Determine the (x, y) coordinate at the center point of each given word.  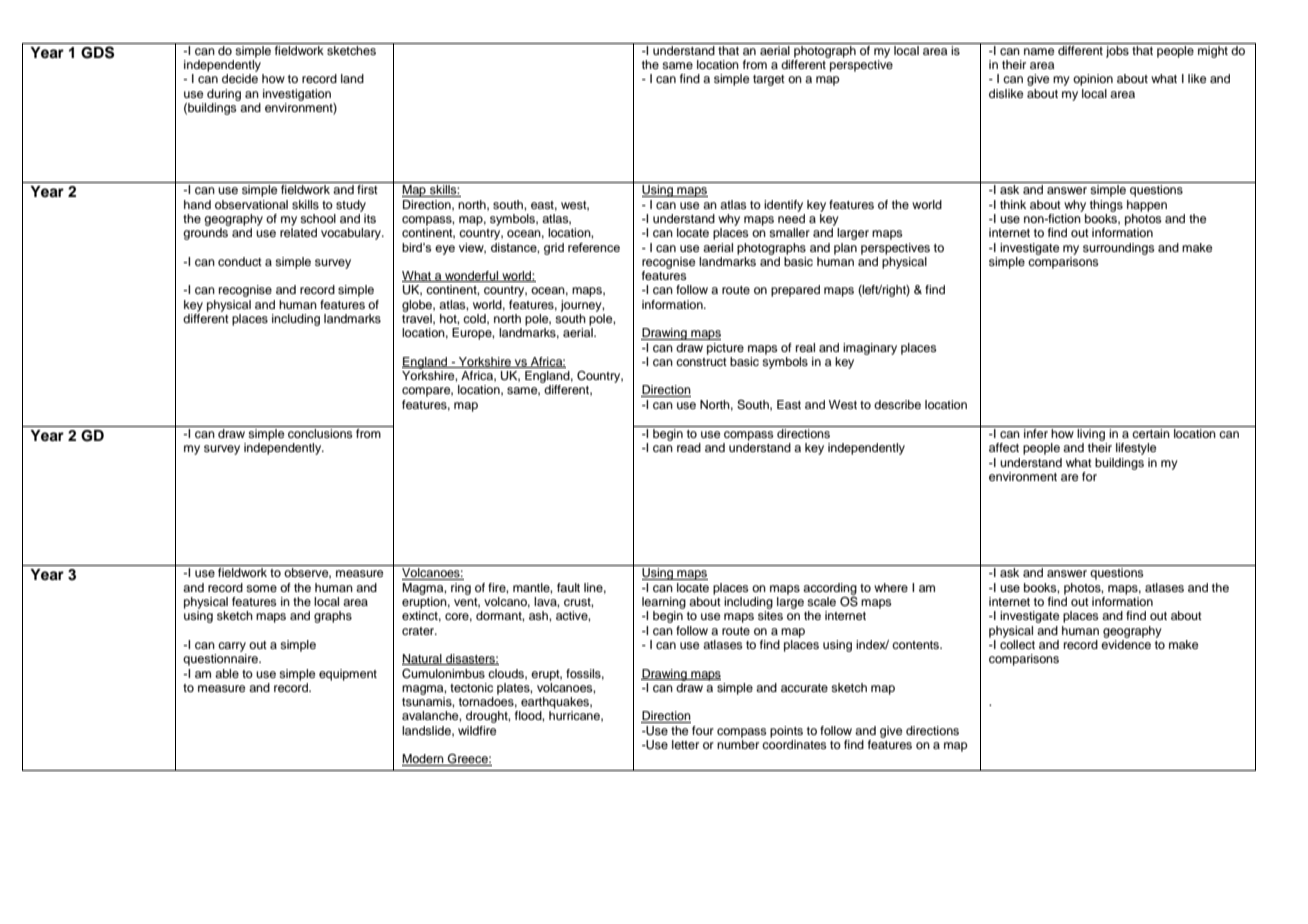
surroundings (1119, 249)
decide (240, 78)
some (261, 588)
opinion (1093, 80)
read (689, 447)
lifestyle (1136, 449)
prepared (795, 291)
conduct (240, 261)
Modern (424, 760)
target (769, 80)
